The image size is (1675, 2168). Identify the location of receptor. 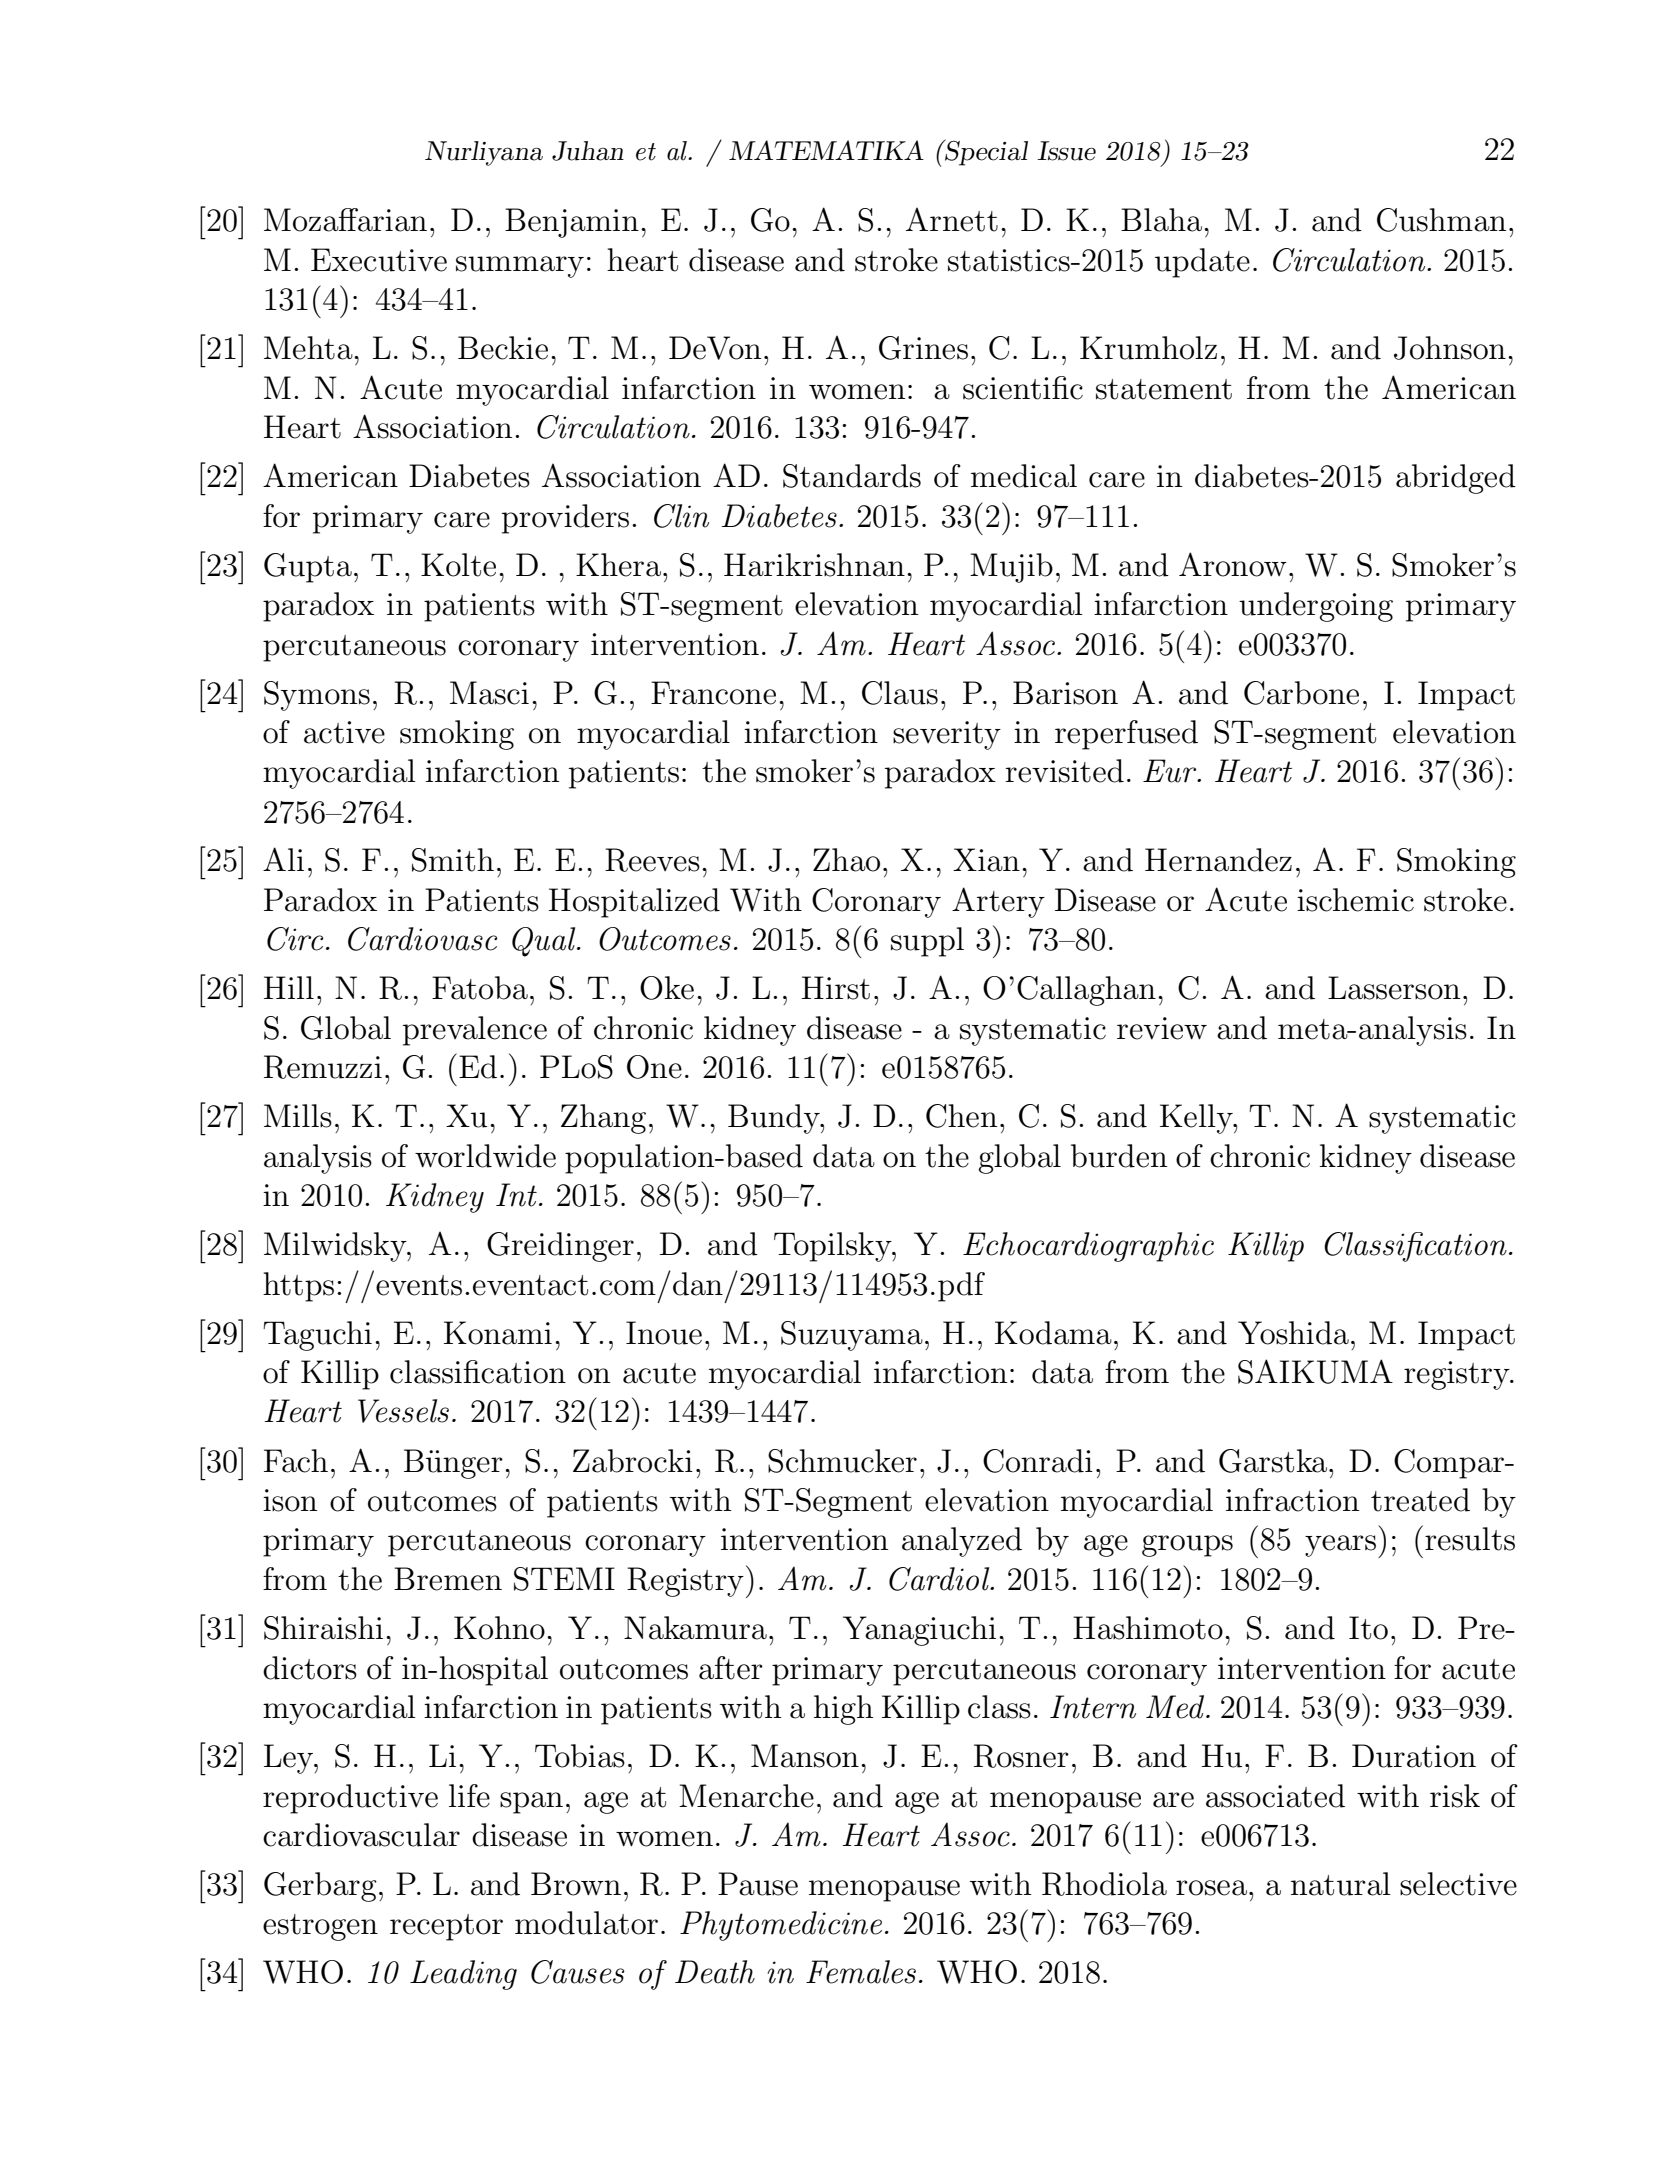
(446, 1927).
